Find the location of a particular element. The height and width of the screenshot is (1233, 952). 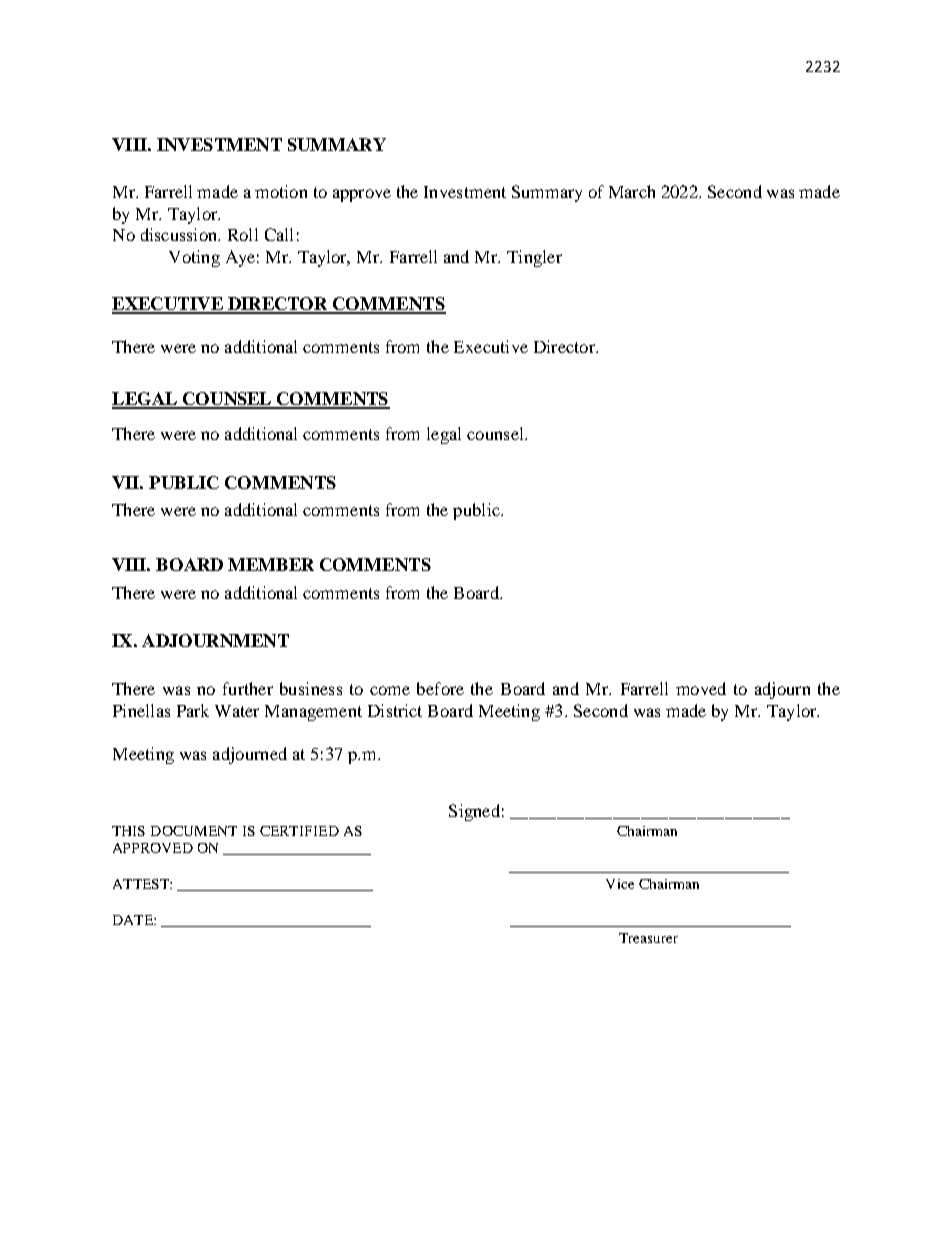

DOCUMENT is located at coordinates (194, 831).
